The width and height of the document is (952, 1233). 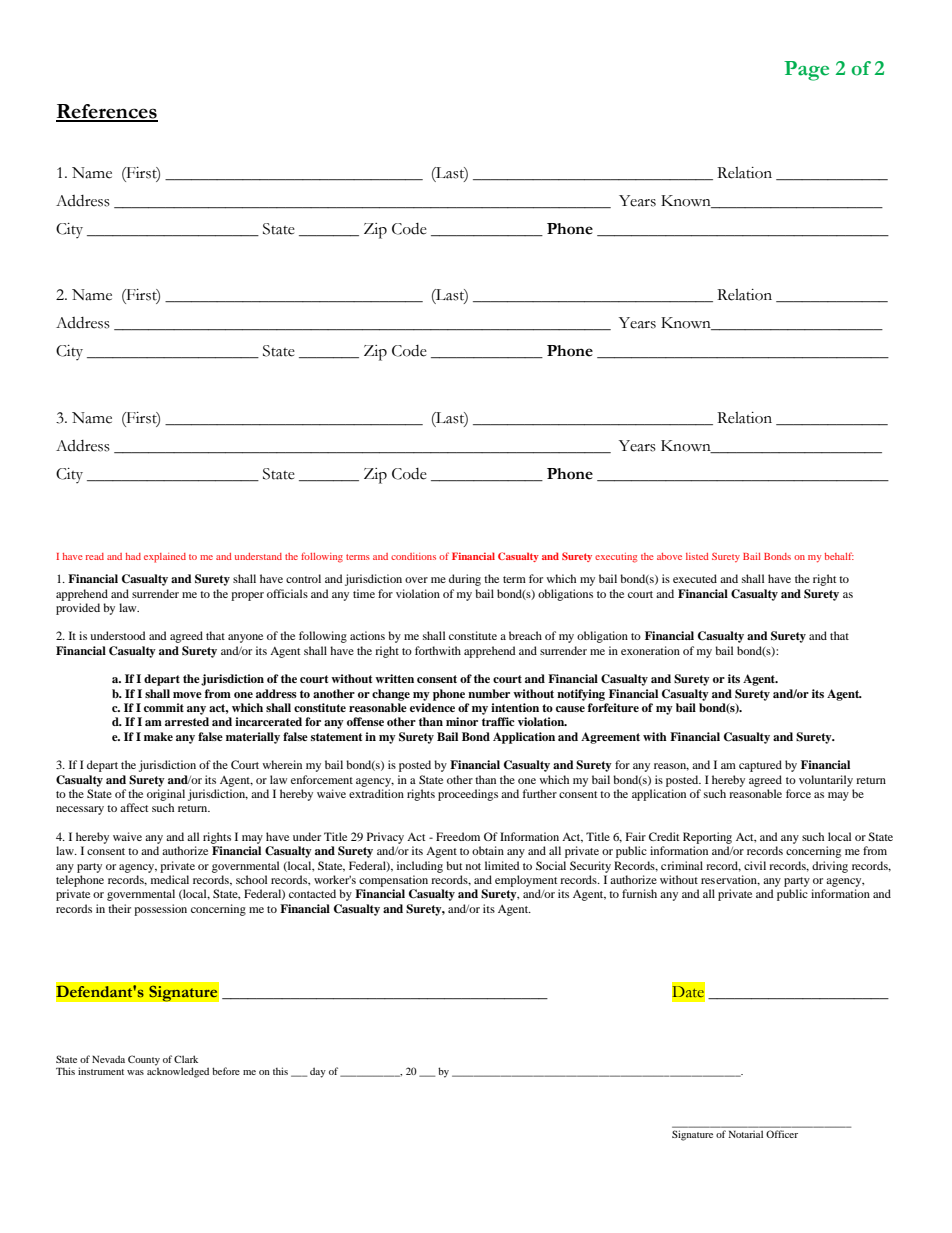 I want to click on explained, so click(x=165, y=558).
